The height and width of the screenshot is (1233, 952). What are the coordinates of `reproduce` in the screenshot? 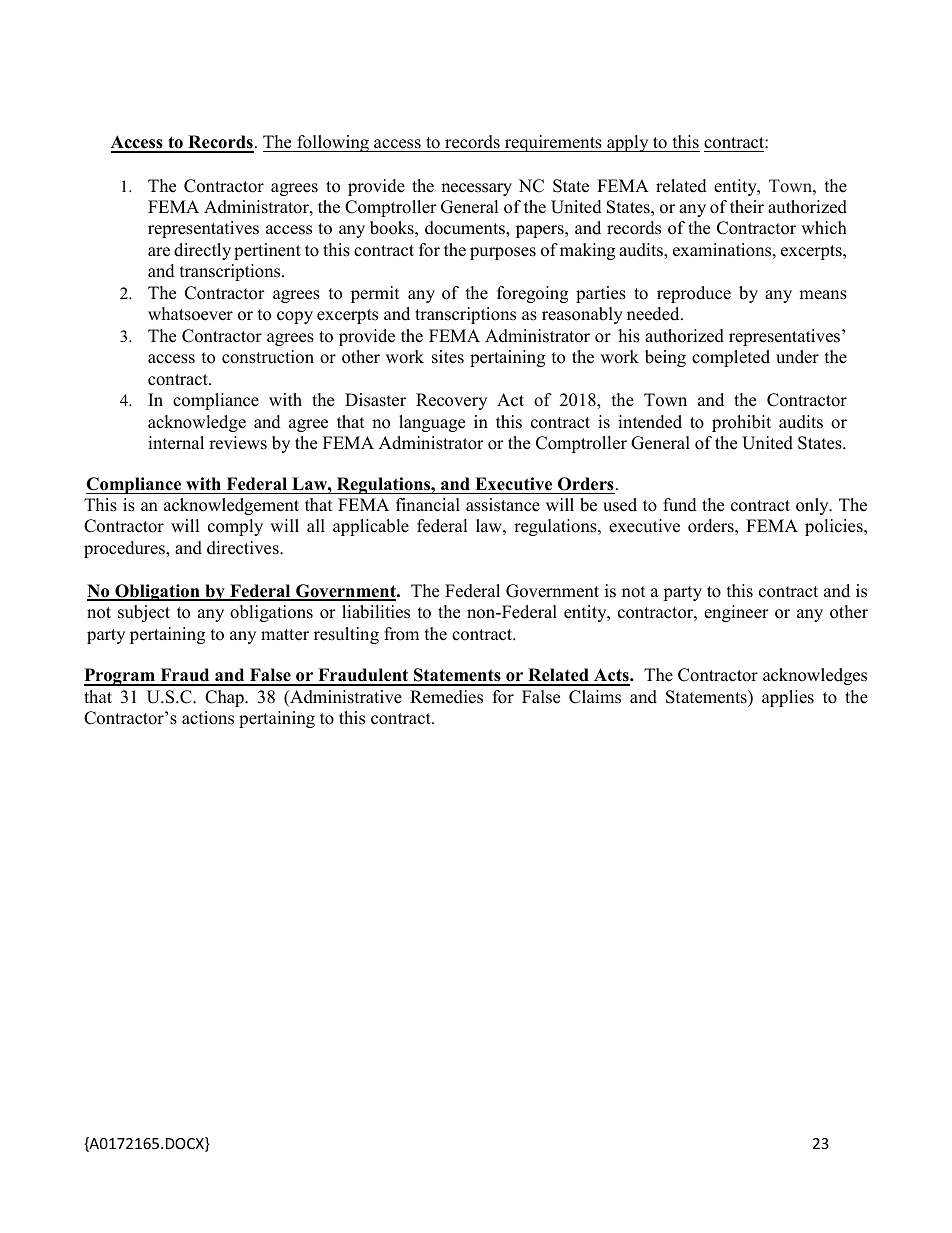 It's located at (694, 294).
